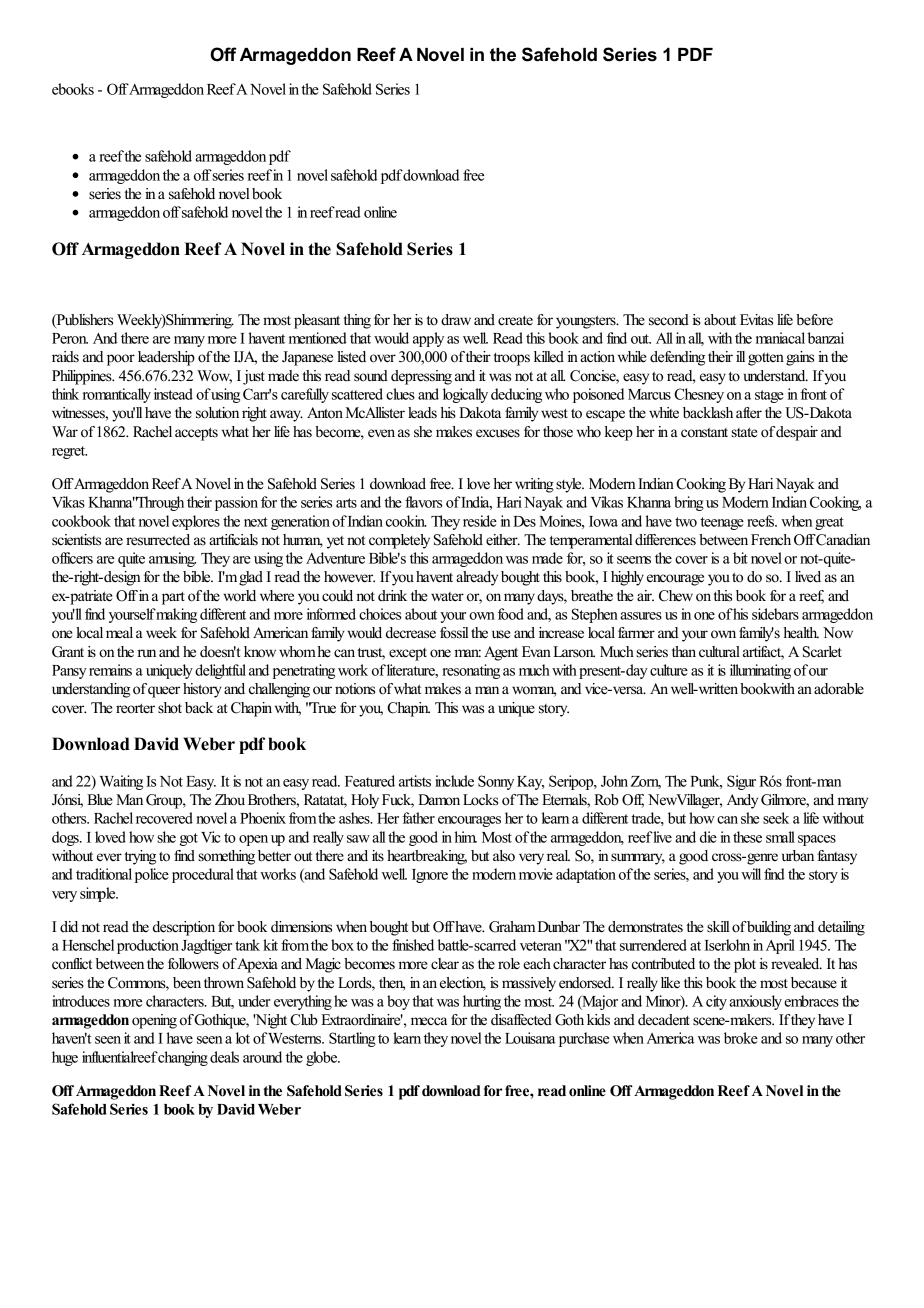 The width and height of the image is (924, 1308). I want to click on introduces, so click(81, 1001).
